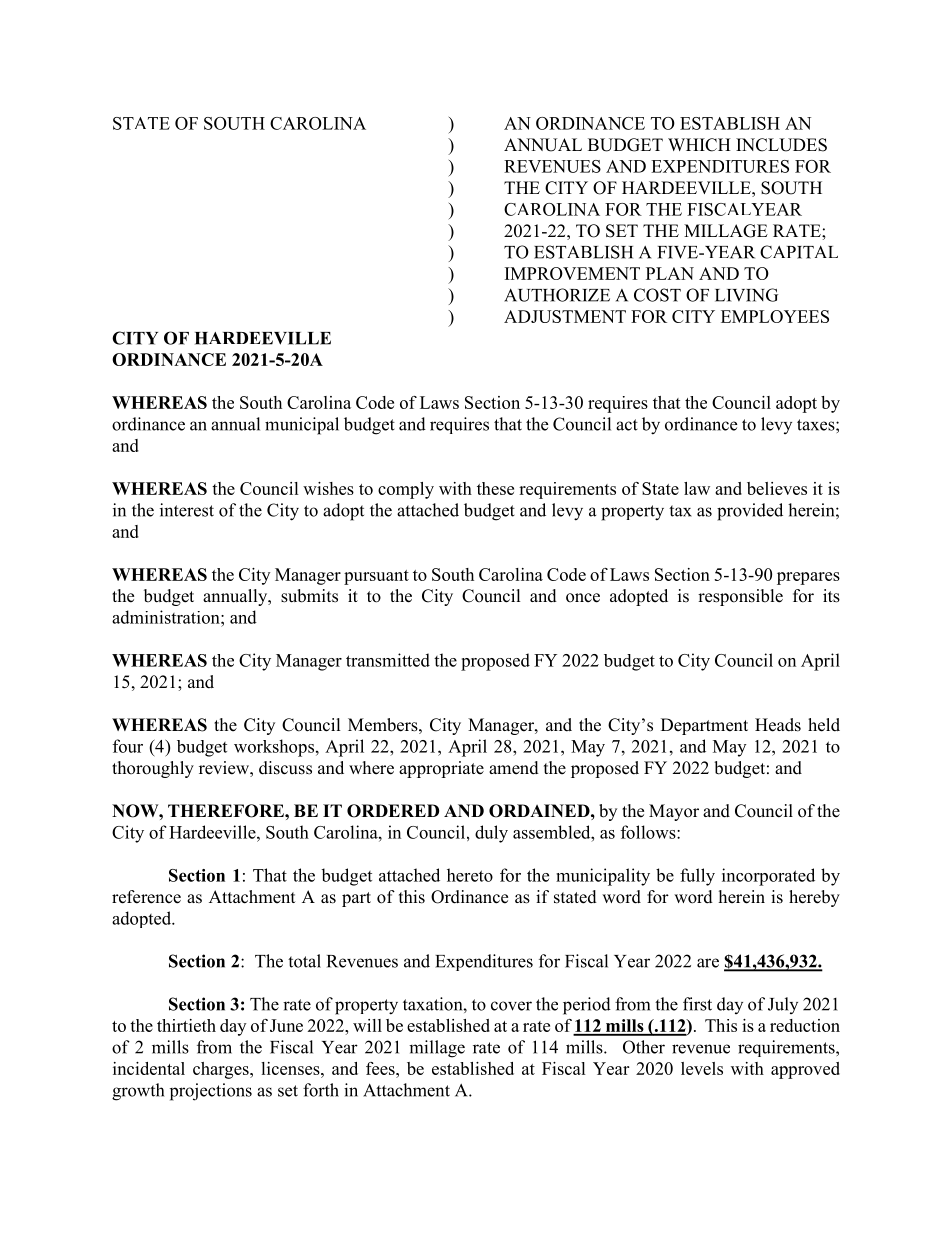  Describe the element at coordinates (557, 295) in the image. I see `AUTHORIZE` at that location.
